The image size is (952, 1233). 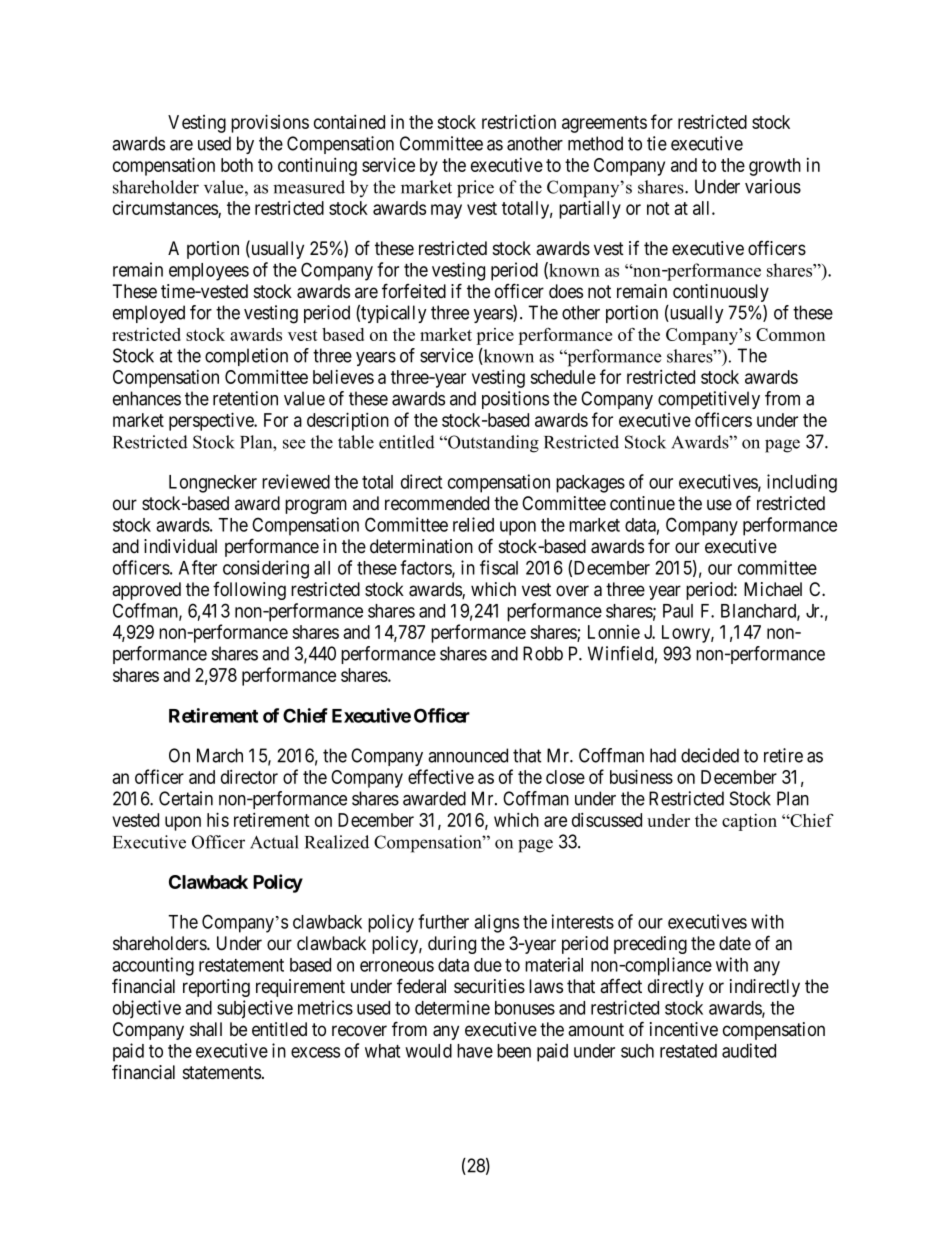 I want to click on Outstanding, so click(x=492, y=444).
